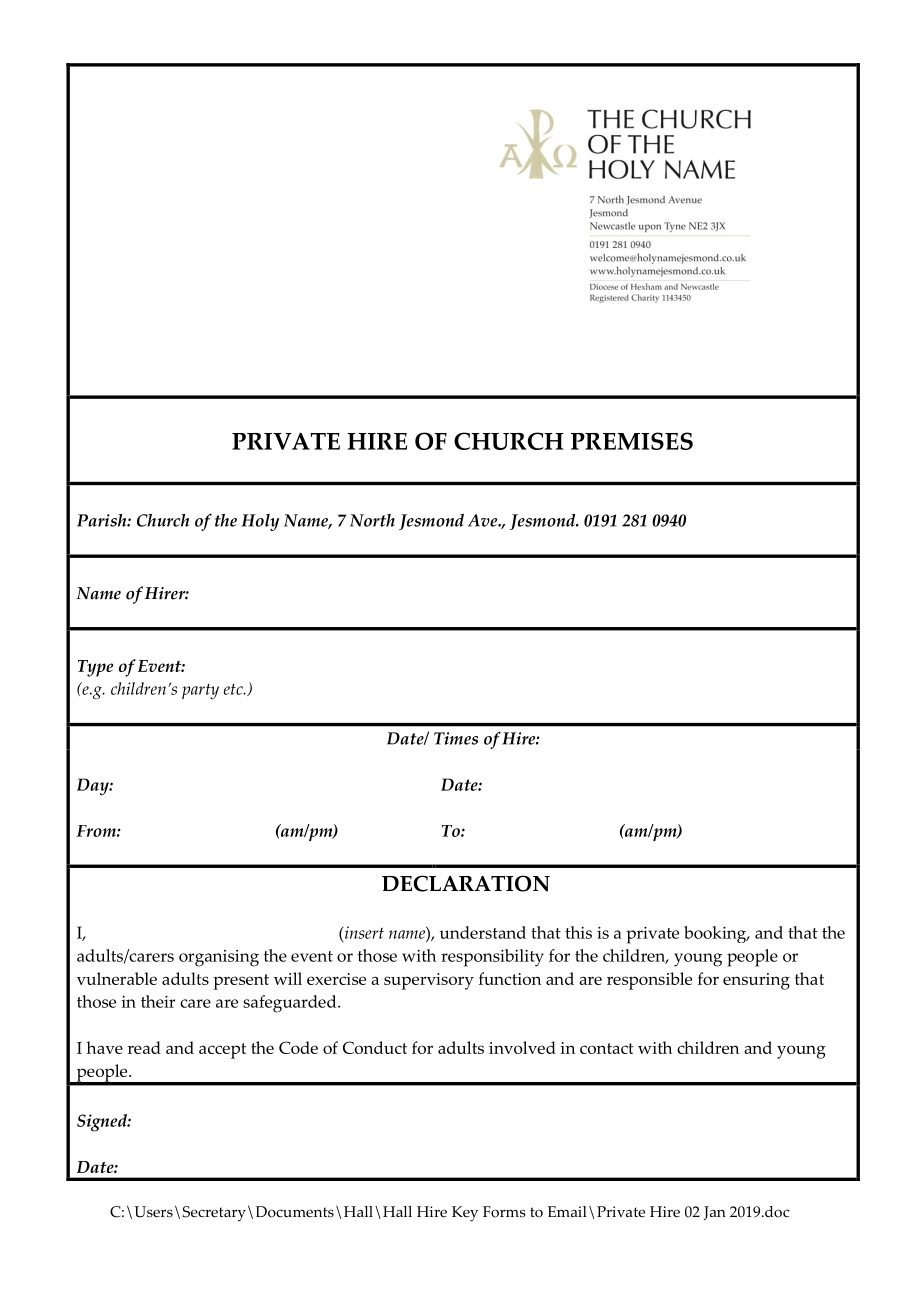  I want to click on organising, so click(219, 958).
